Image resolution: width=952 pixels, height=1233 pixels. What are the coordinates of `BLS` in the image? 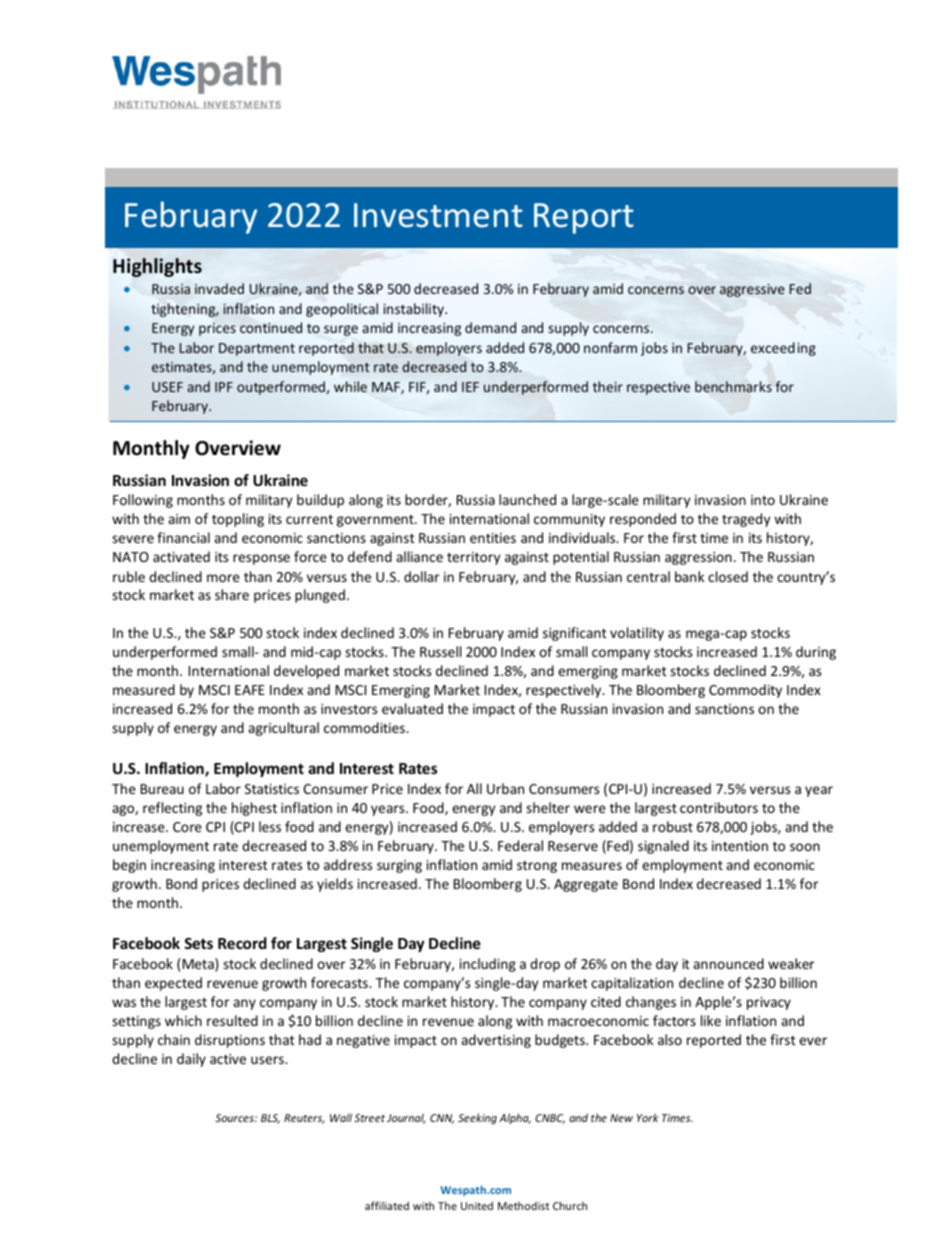 It's located at (270, 1119).
